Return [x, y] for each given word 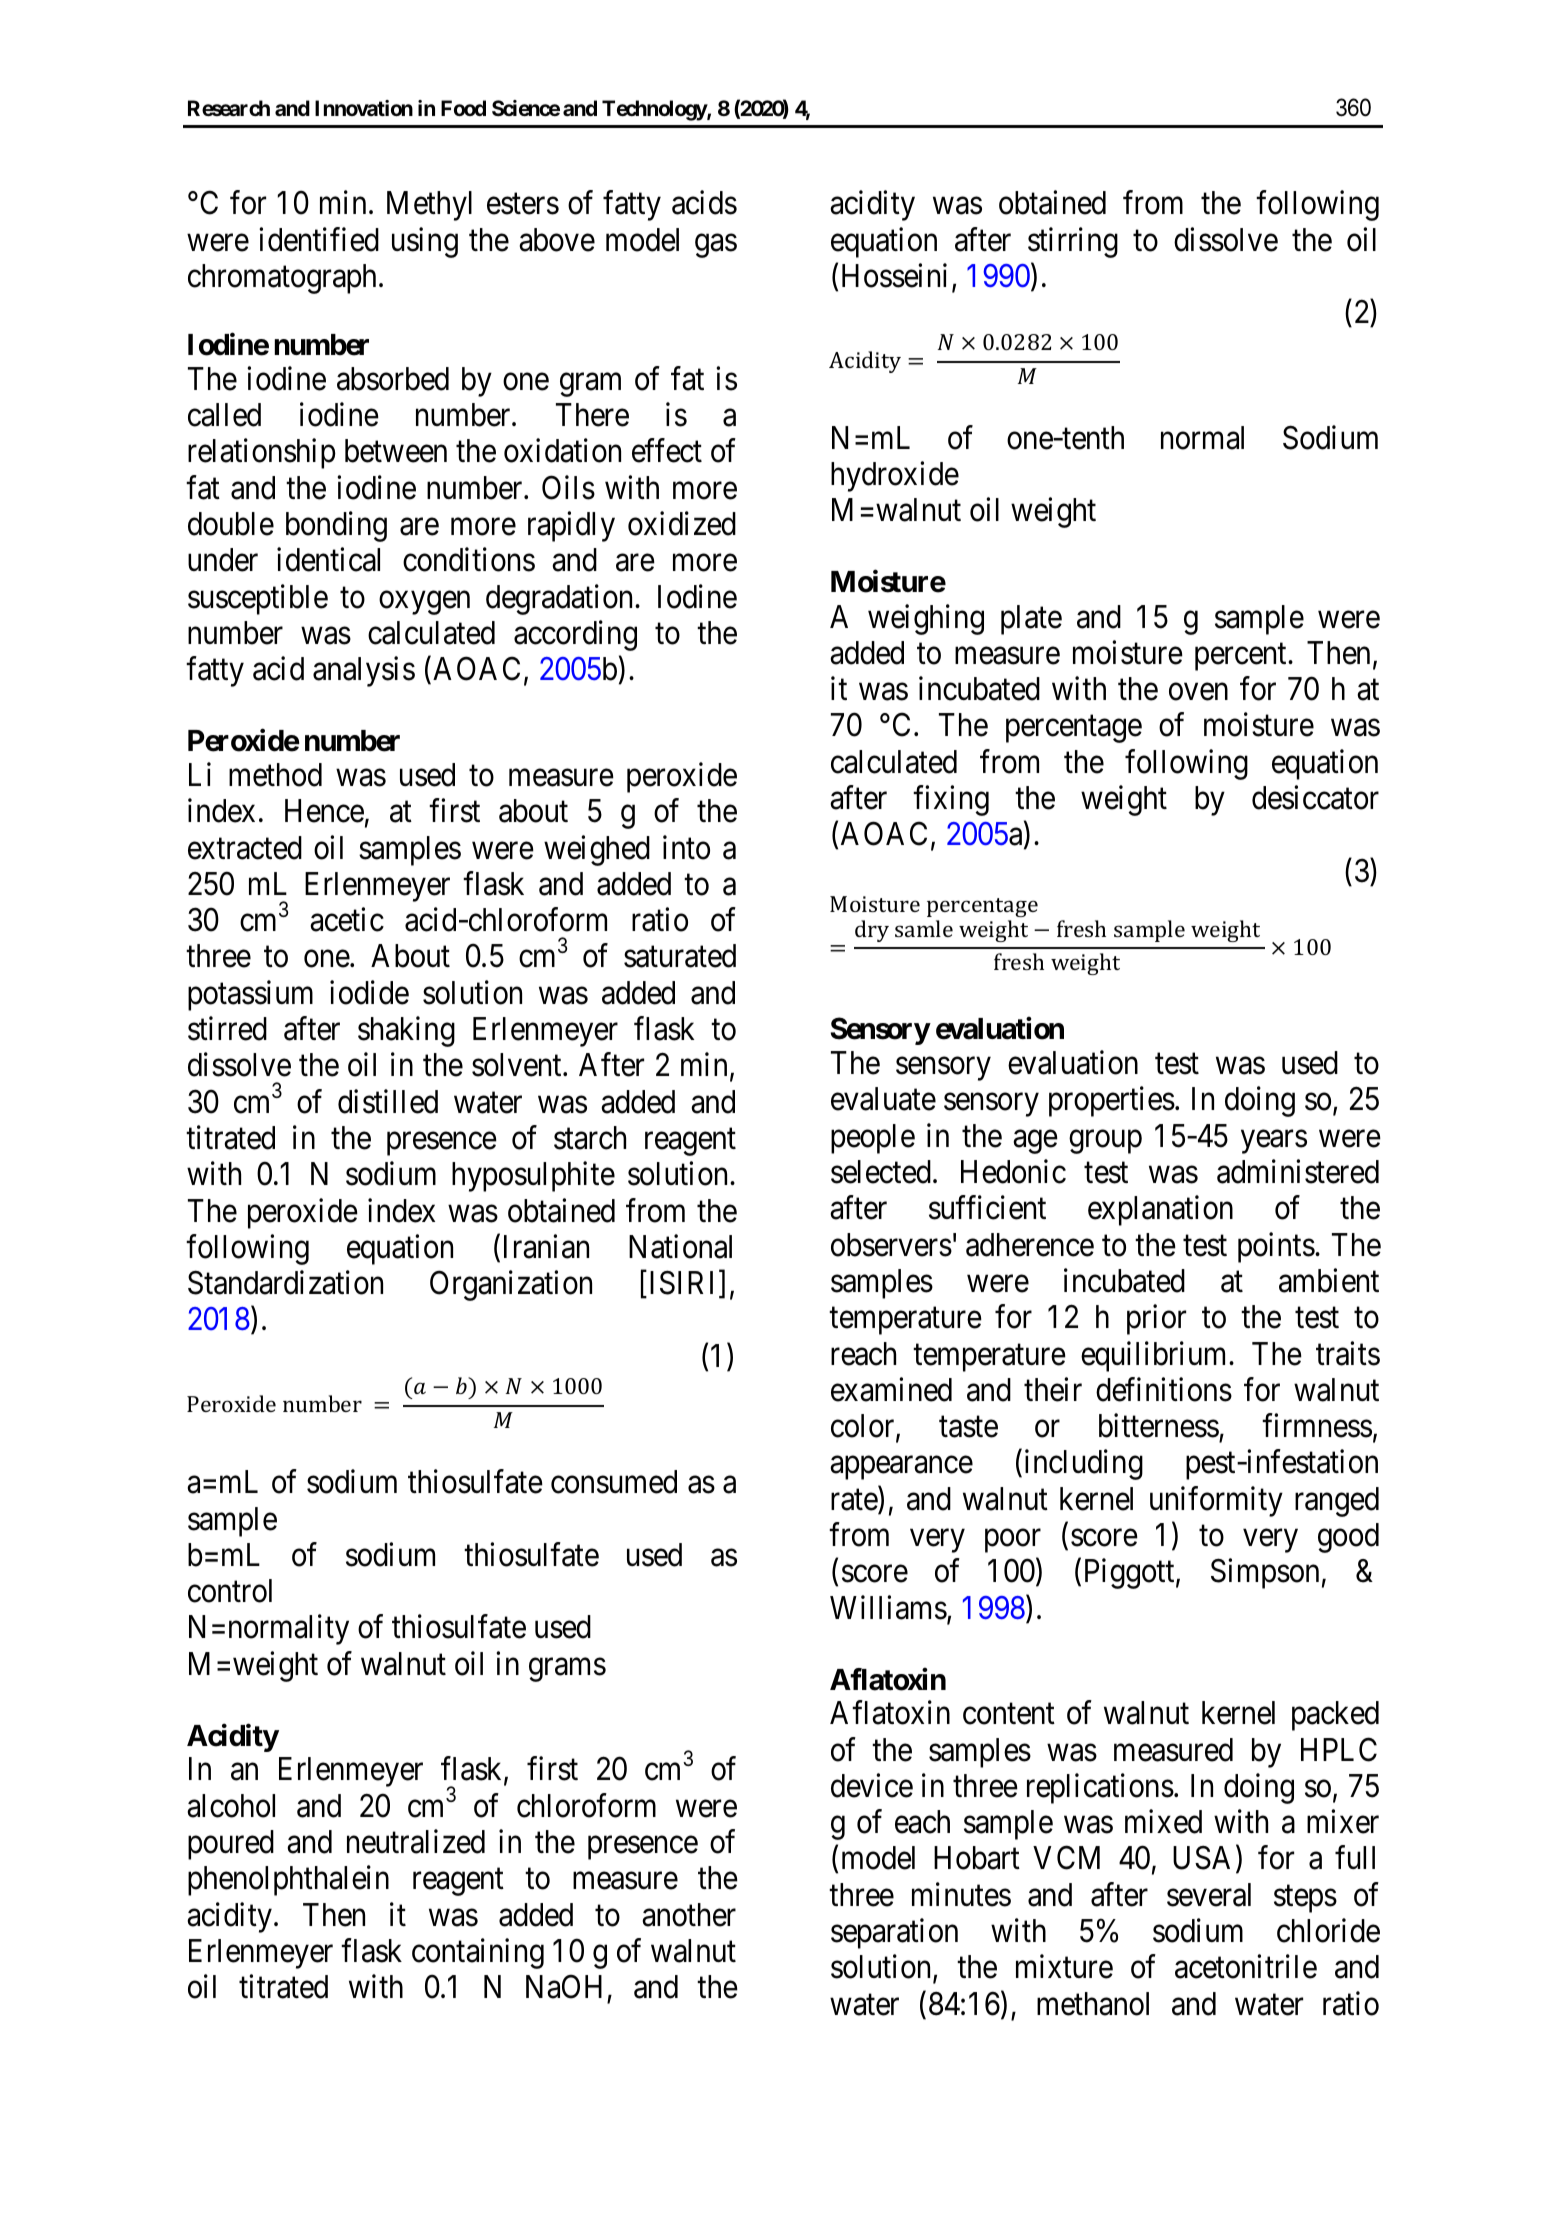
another [689, 1915]
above [557, 240]
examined [891, 1389]
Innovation [364, 108]
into [686, 847]
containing [478, 1953]
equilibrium [1155, 1356]
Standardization [285, 1283]
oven [1198, 692]
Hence [324, 811]
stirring [1073, 242]
